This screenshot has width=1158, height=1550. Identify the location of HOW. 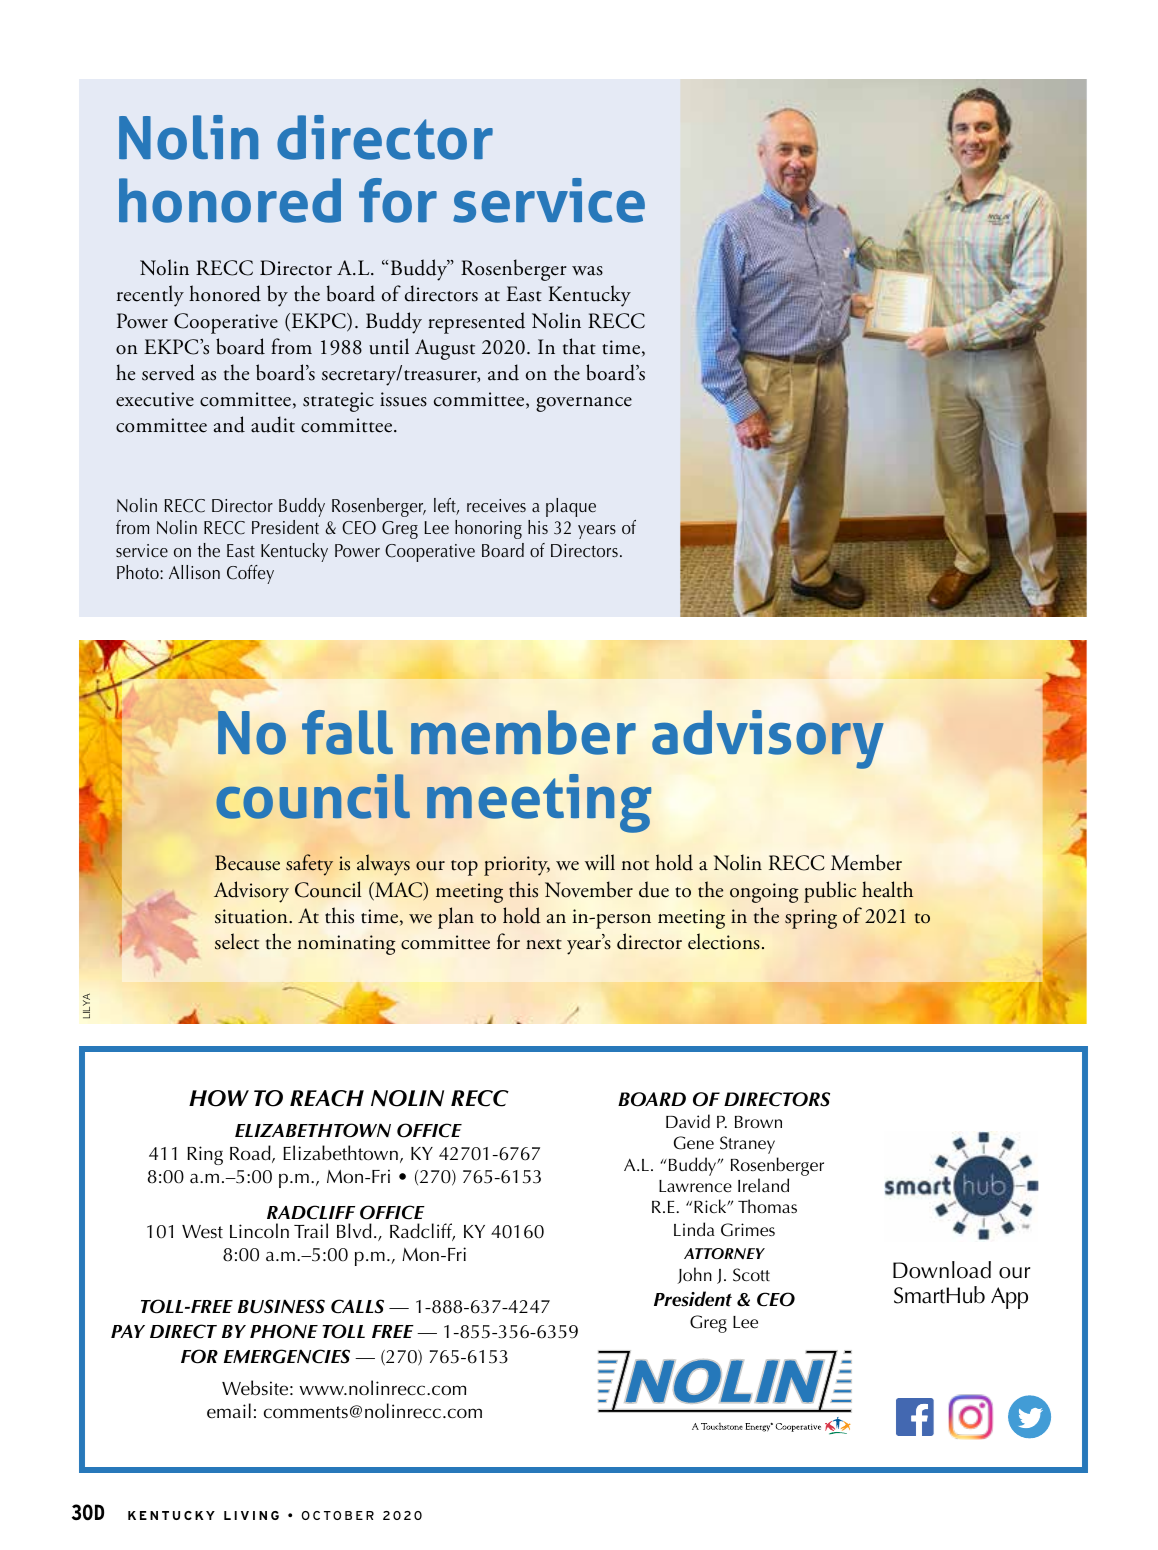
(219, 1098).
